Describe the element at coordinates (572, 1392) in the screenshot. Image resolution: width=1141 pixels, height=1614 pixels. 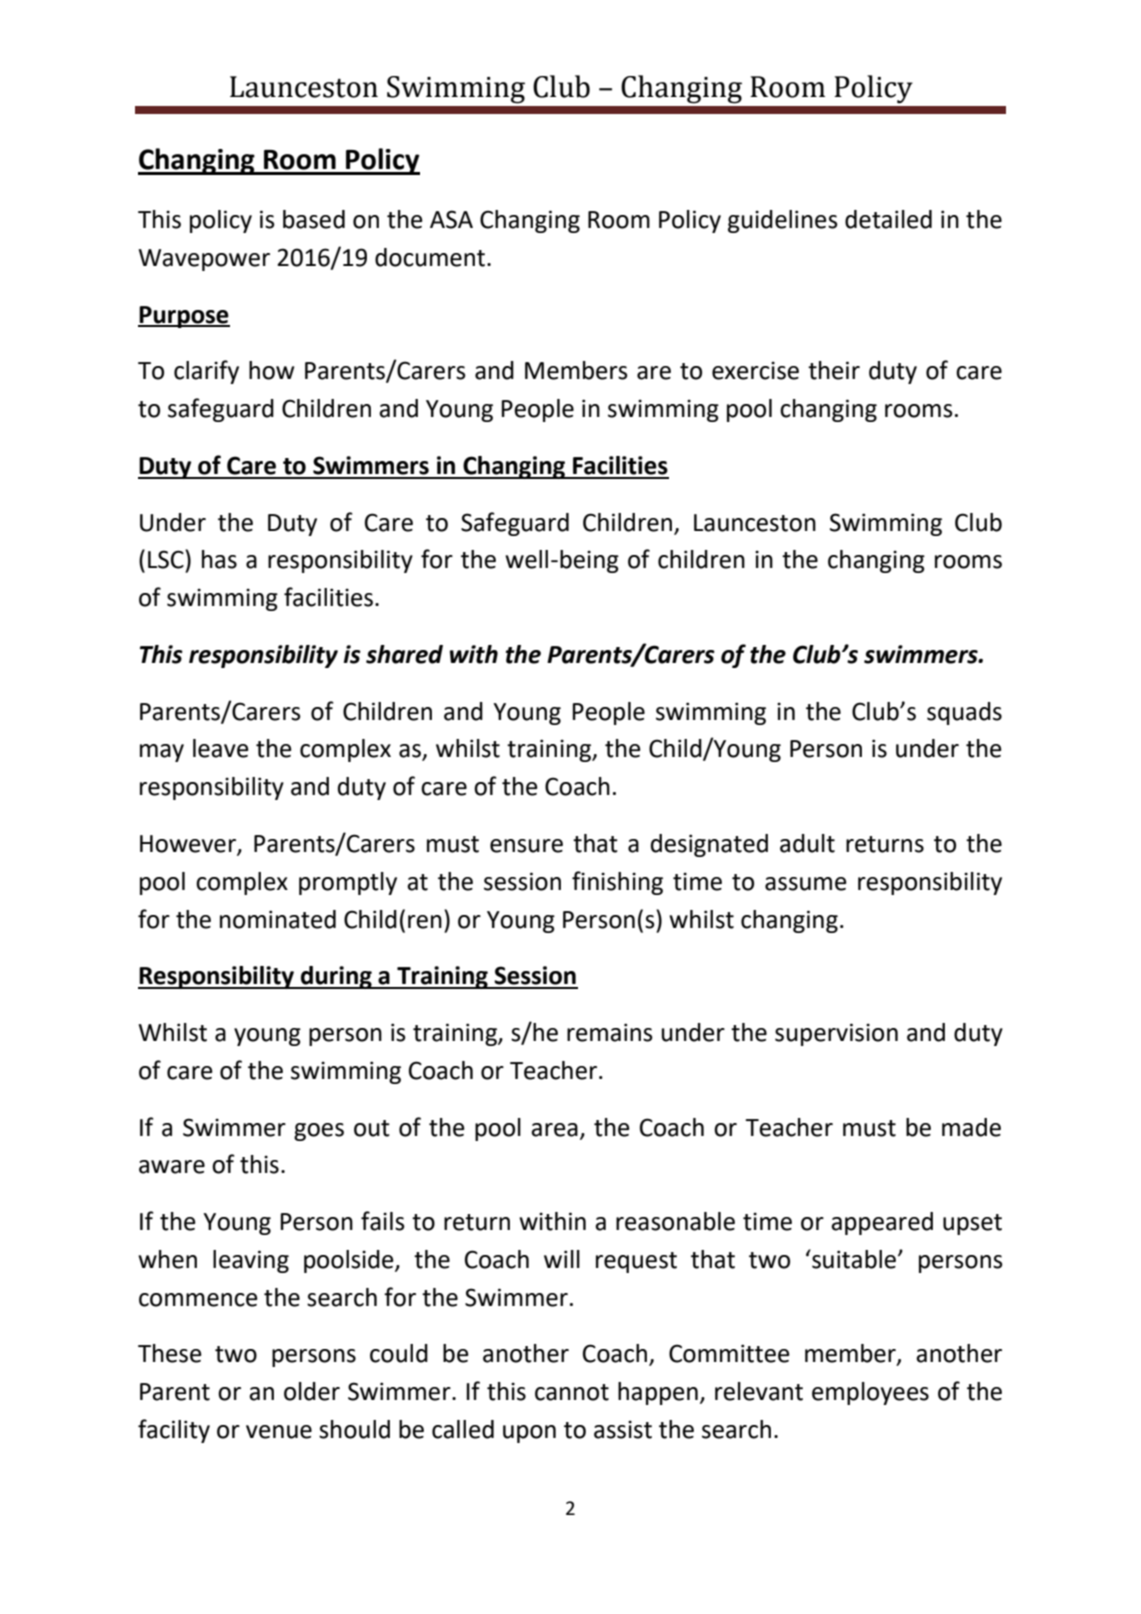
I see `cannot` at that location.
